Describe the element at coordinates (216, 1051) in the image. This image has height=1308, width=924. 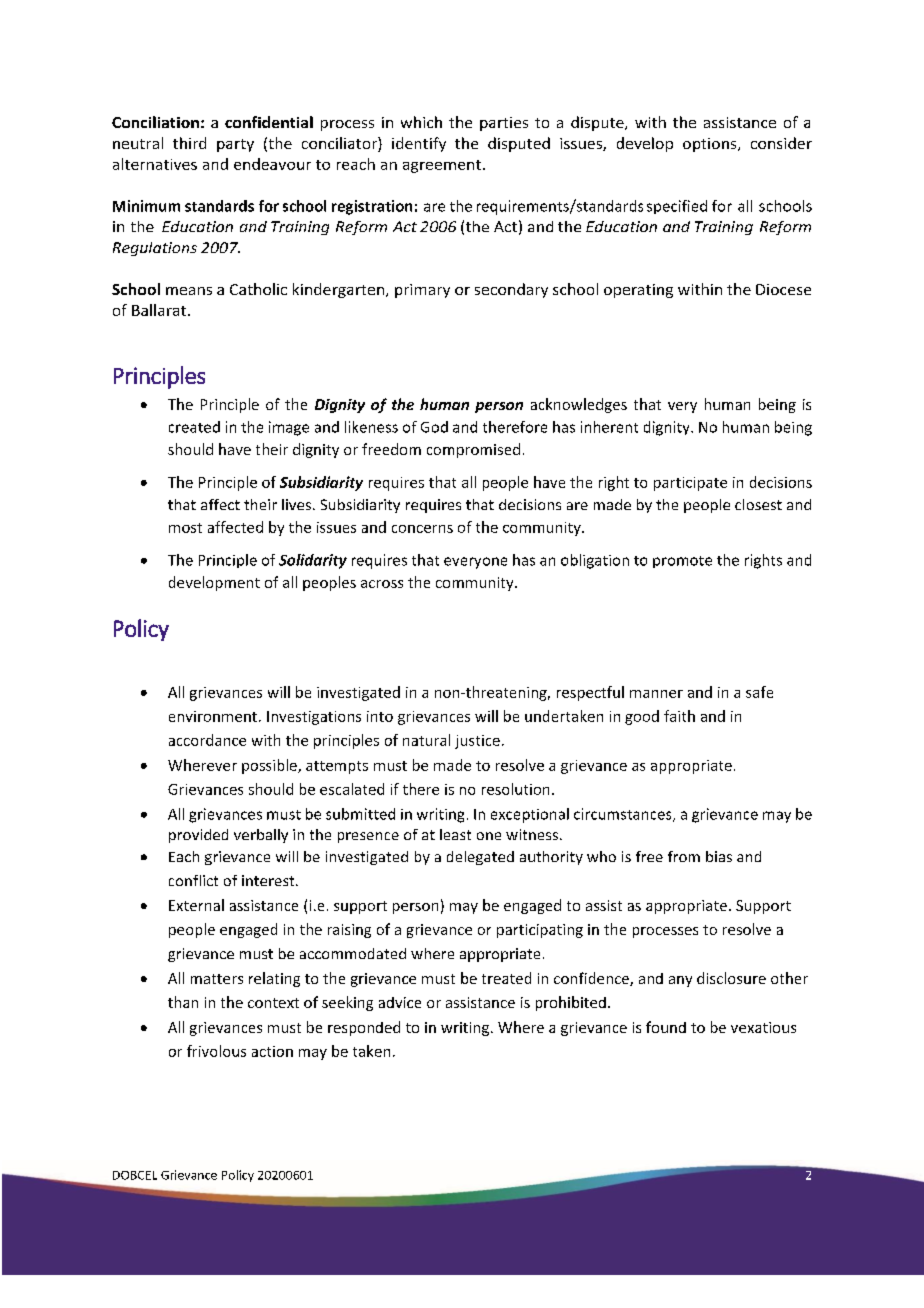
I see `frivolous` at that location.
